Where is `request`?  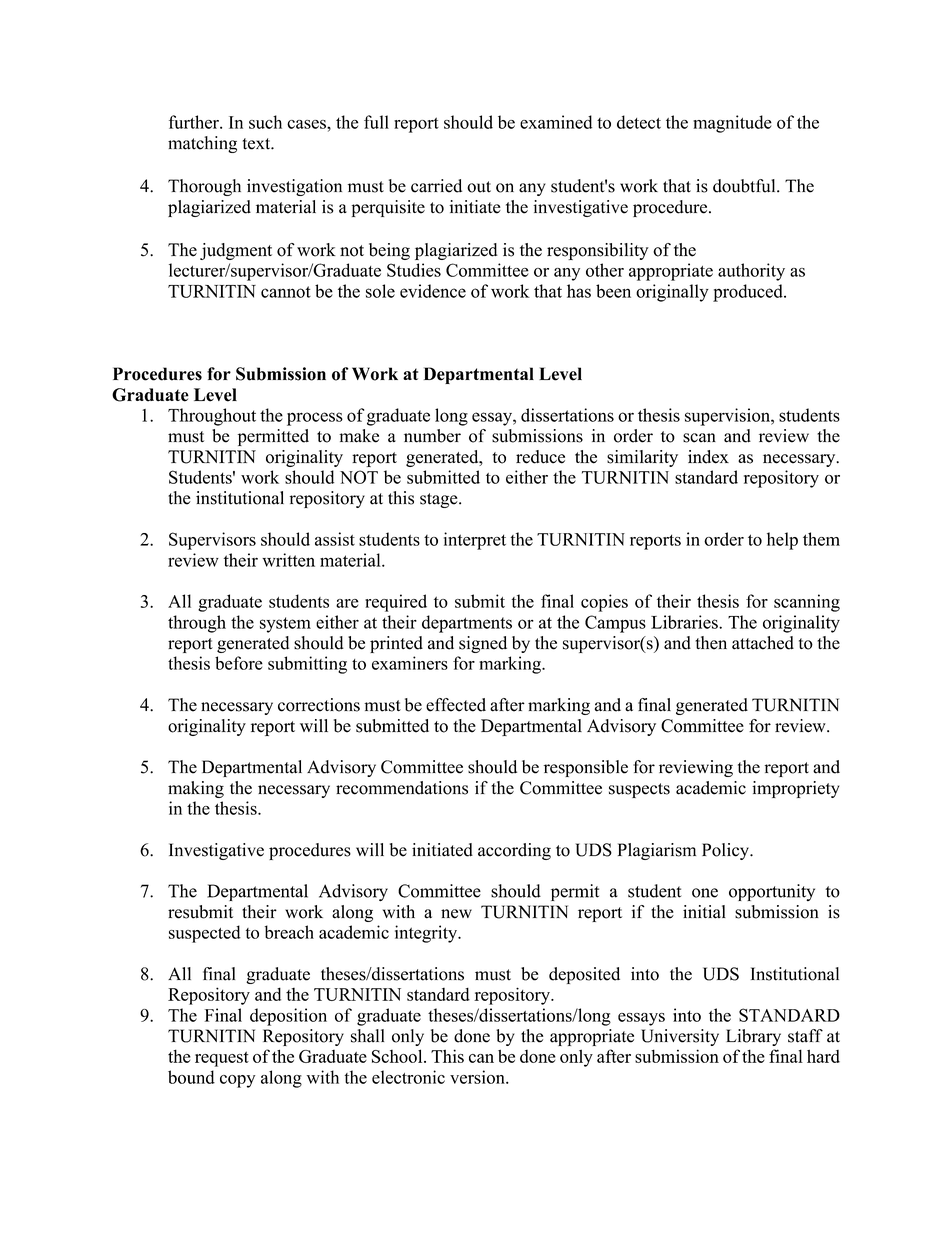
request is located at coordinates (222, 1059).
